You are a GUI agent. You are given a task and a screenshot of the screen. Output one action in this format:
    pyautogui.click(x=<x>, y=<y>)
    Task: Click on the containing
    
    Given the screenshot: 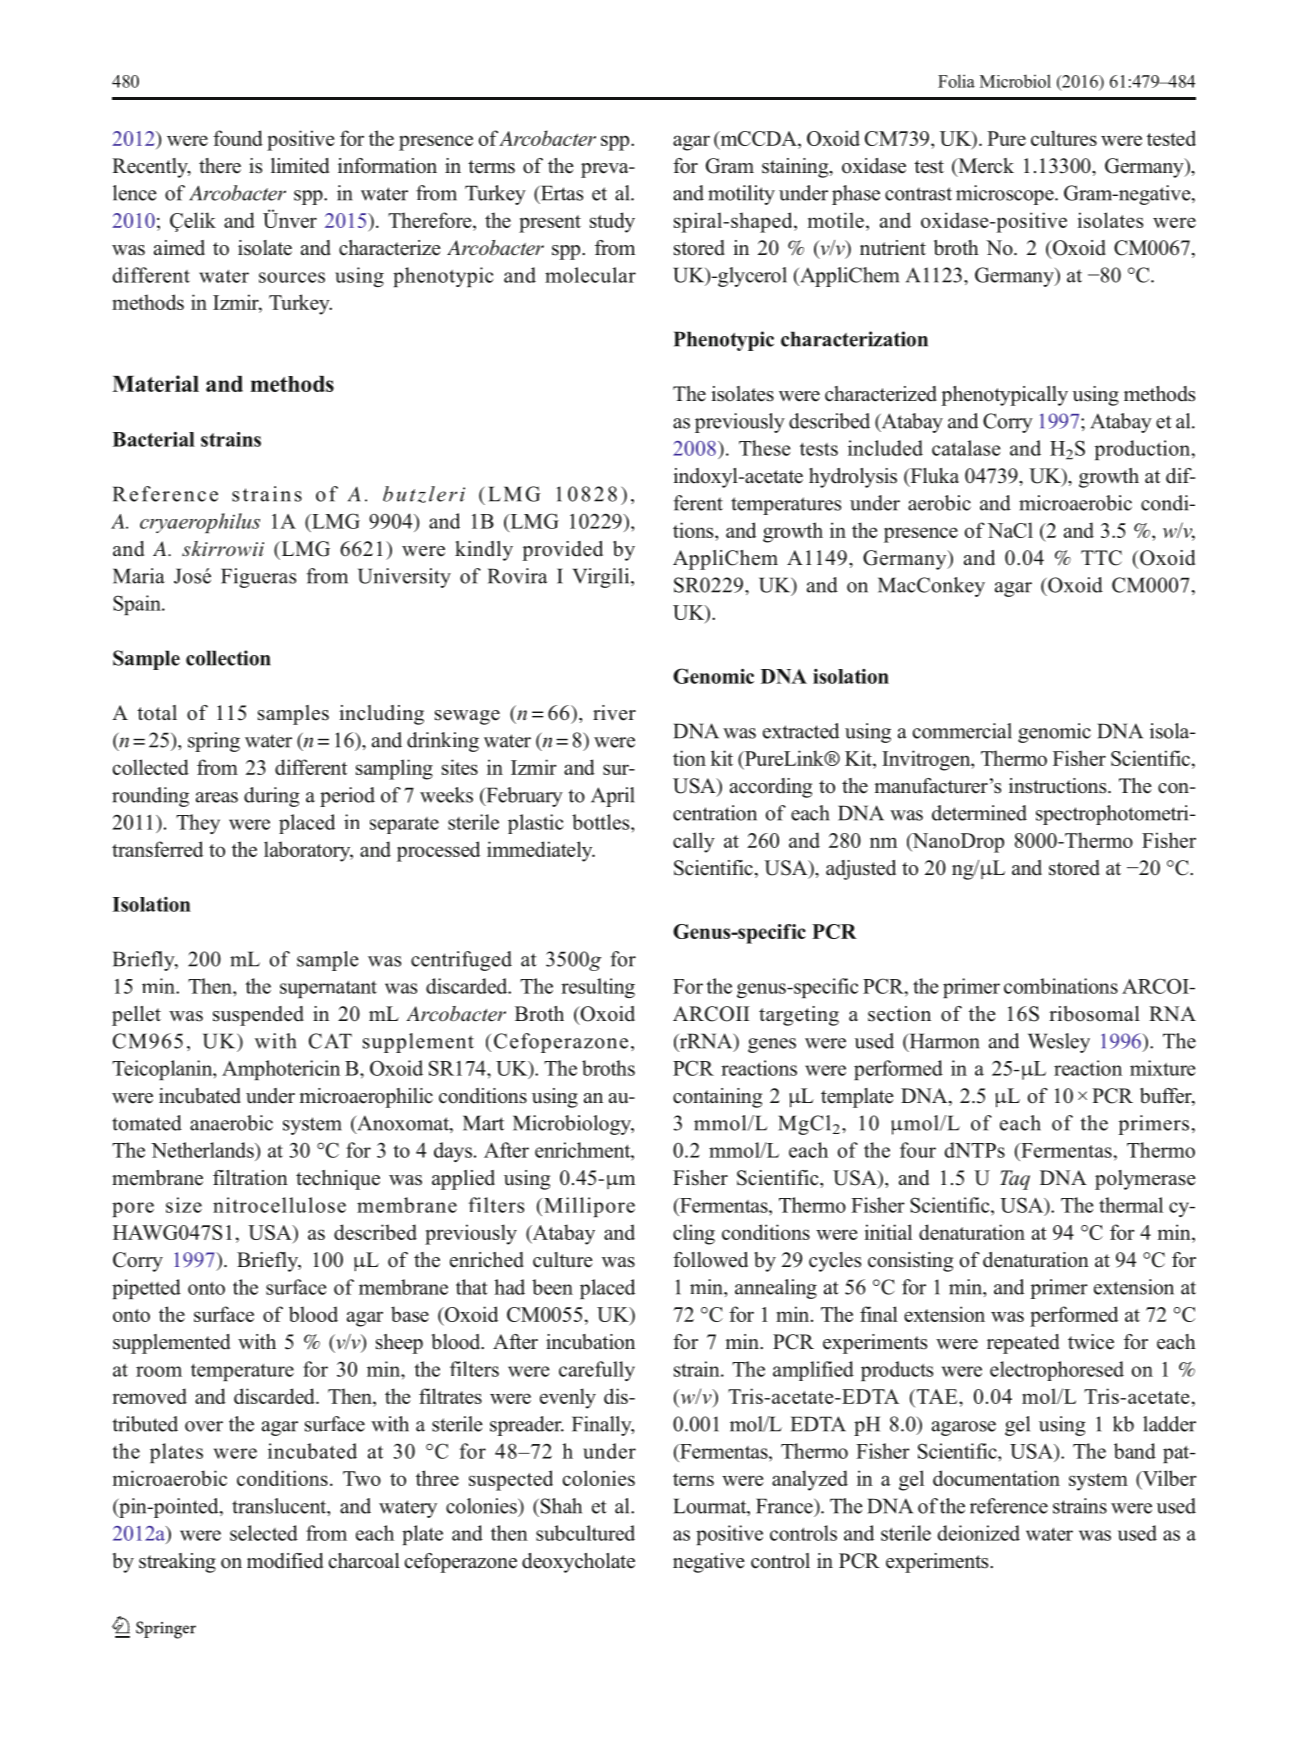 What is the action you would take?
    pyautogui.click(x=717, y=1098)
